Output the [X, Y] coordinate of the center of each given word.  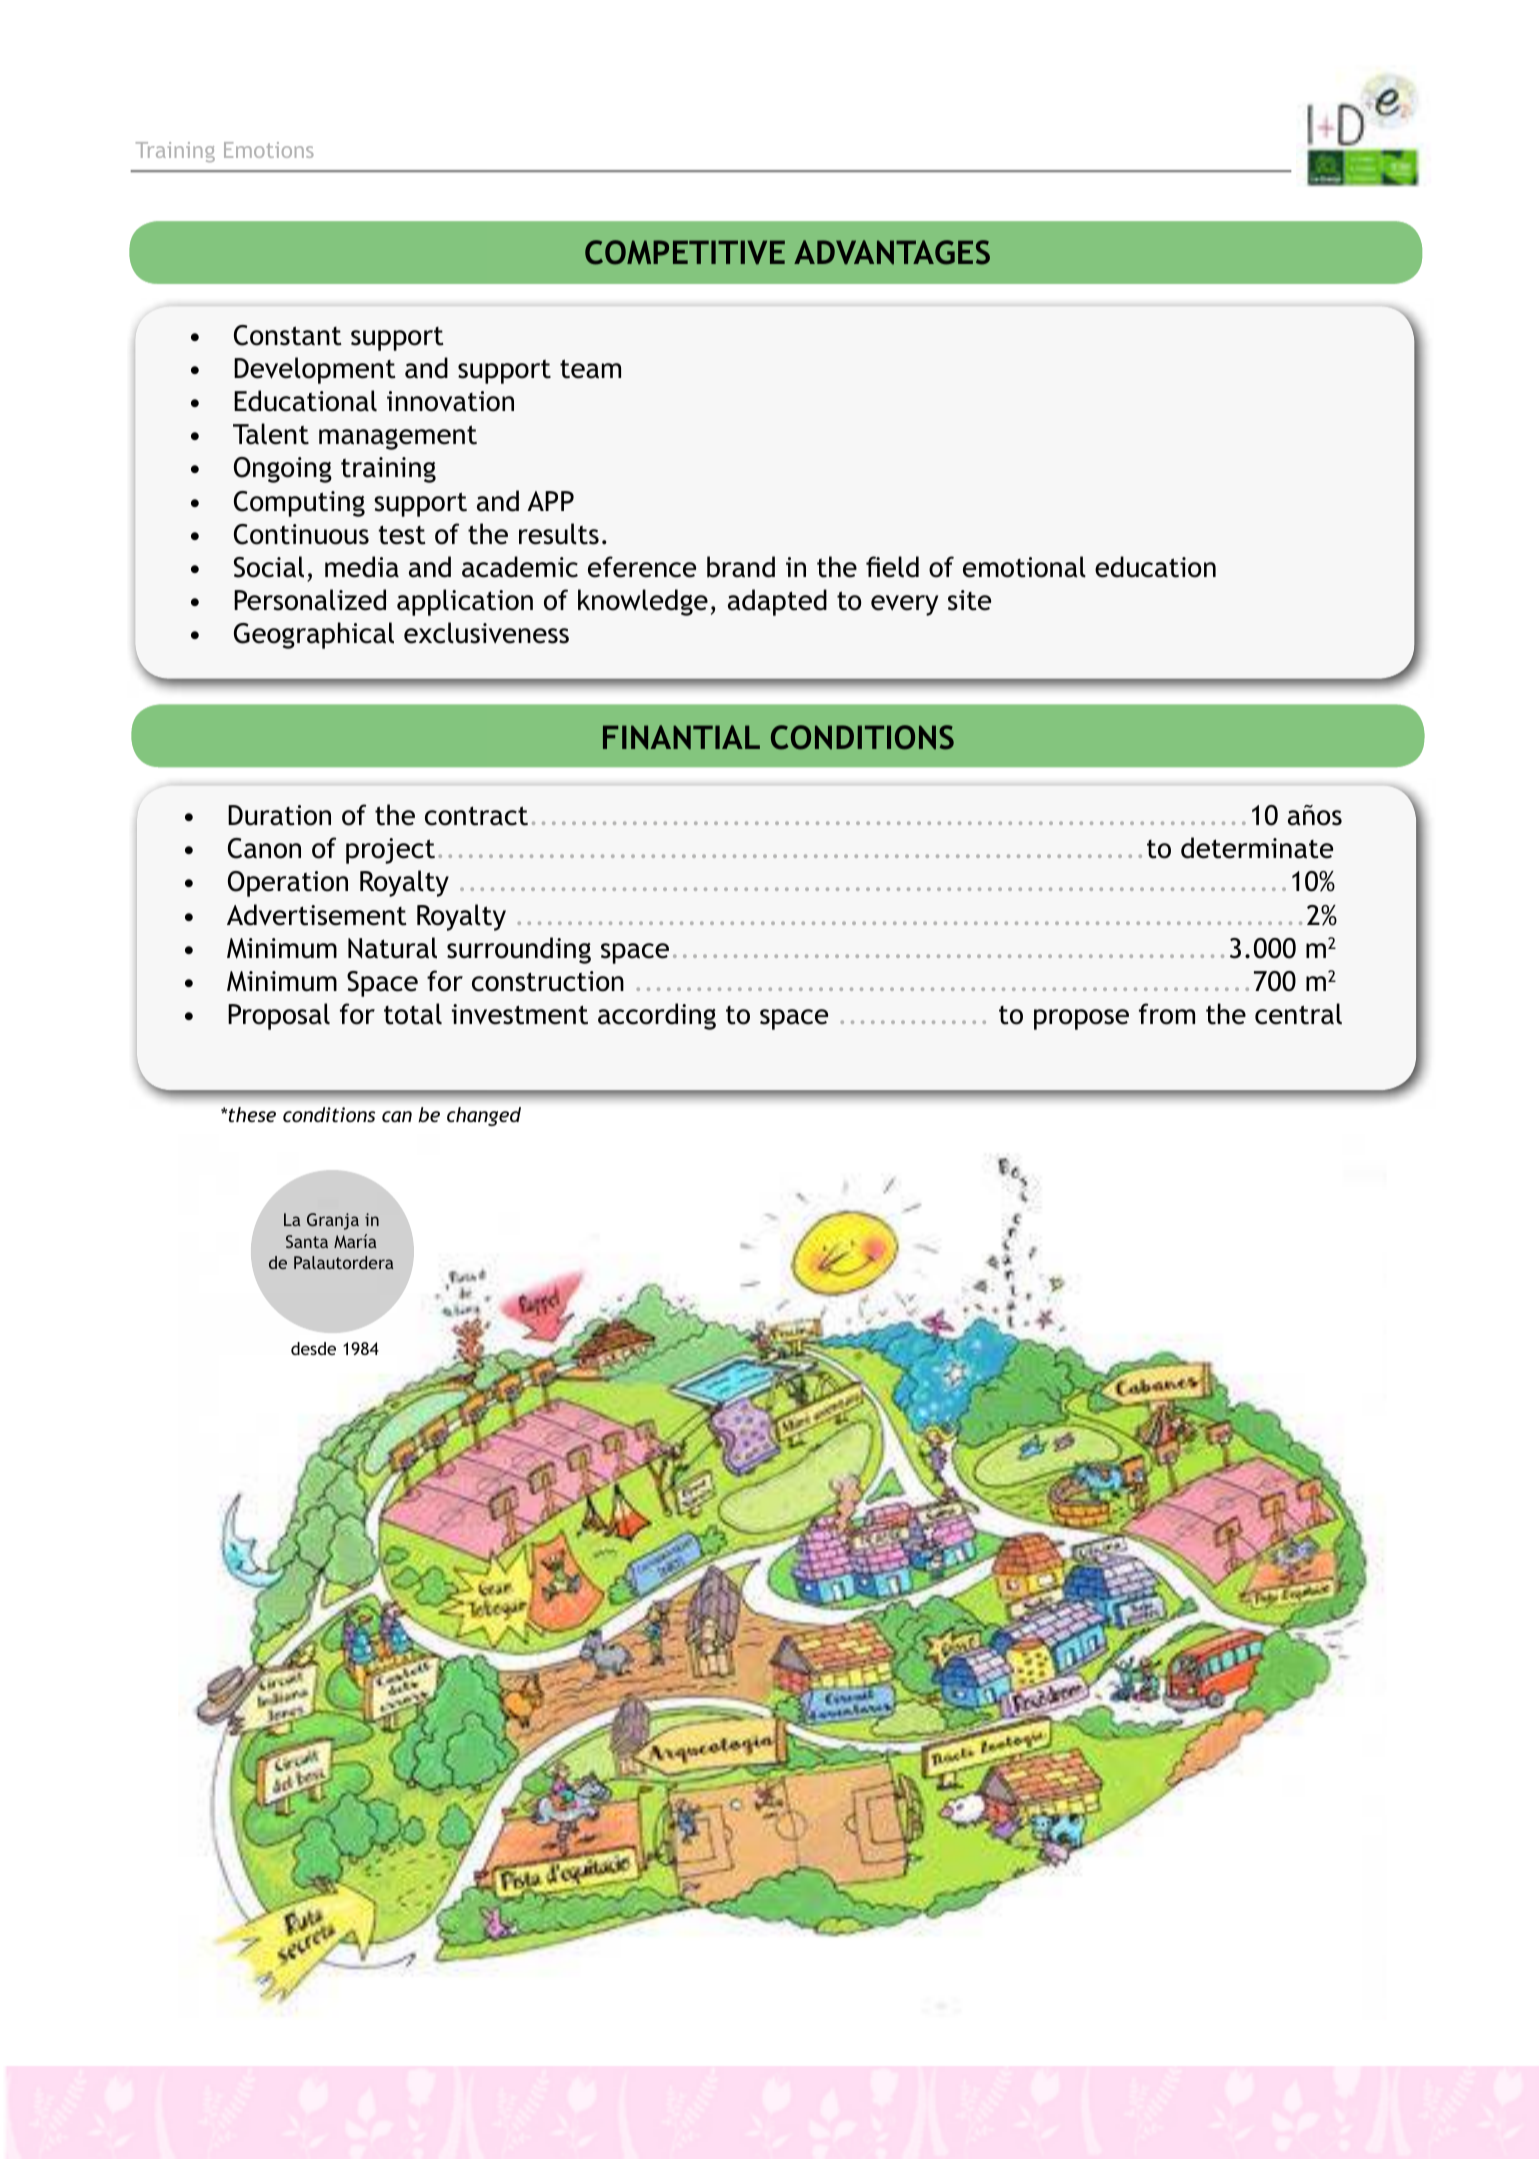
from [1167, 1014]
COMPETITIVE [685, 252]
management [398, 437]
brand [741, 567]
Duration [279, 815]
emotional [1024, 567]
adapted [777, 602]
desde [313, 1348]
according [657, 1016]
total [413, 1014]
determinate [1257, 848]
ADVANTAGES [892, 252]
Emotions [269, 150]
